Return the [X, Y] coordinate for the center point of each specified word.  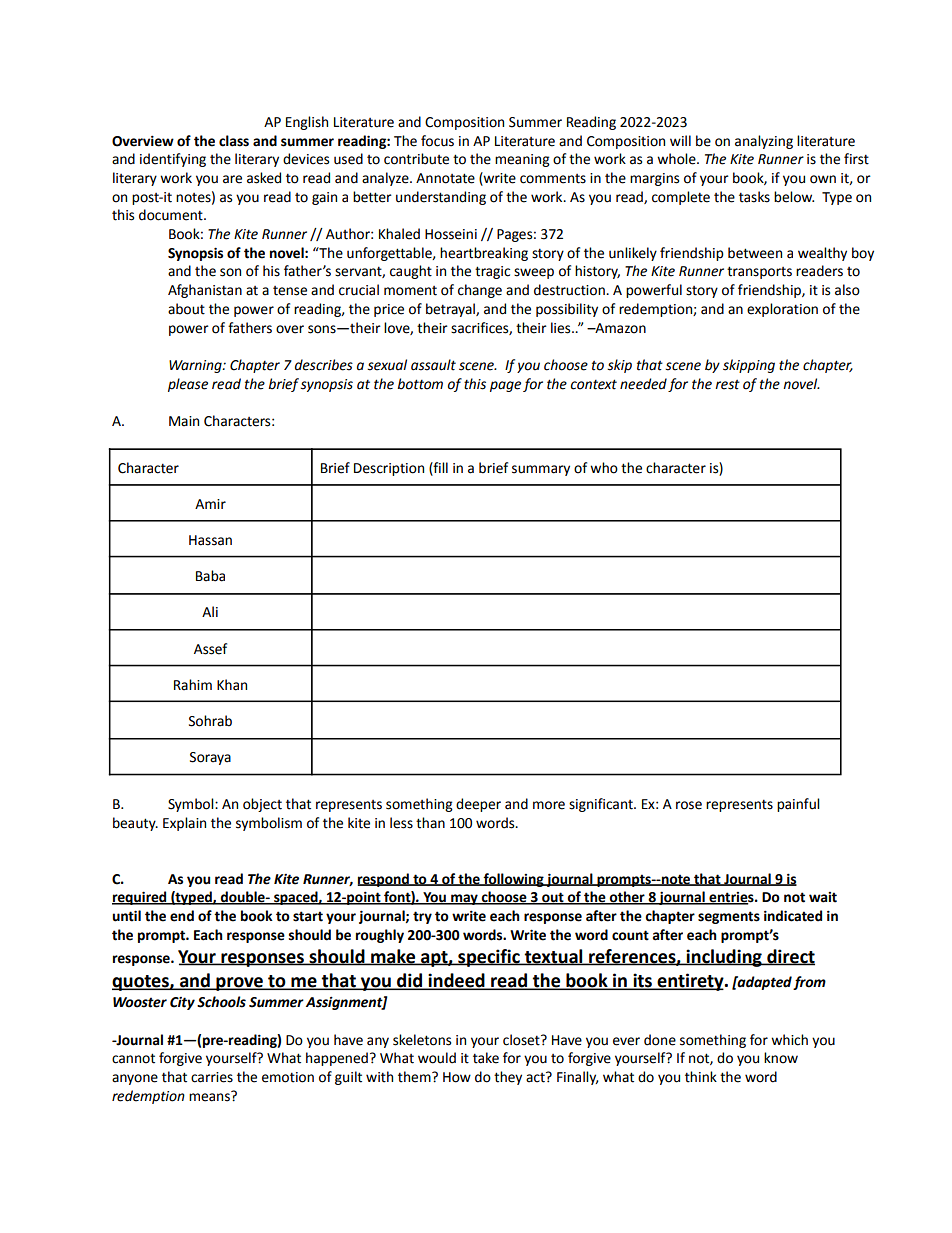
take [486, 1058]
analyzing [764, 142]
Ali [210, 611]
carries [212, 1077]
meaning [522, 160]
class [234, 141]
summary [541, 470]
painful [798, 805]
